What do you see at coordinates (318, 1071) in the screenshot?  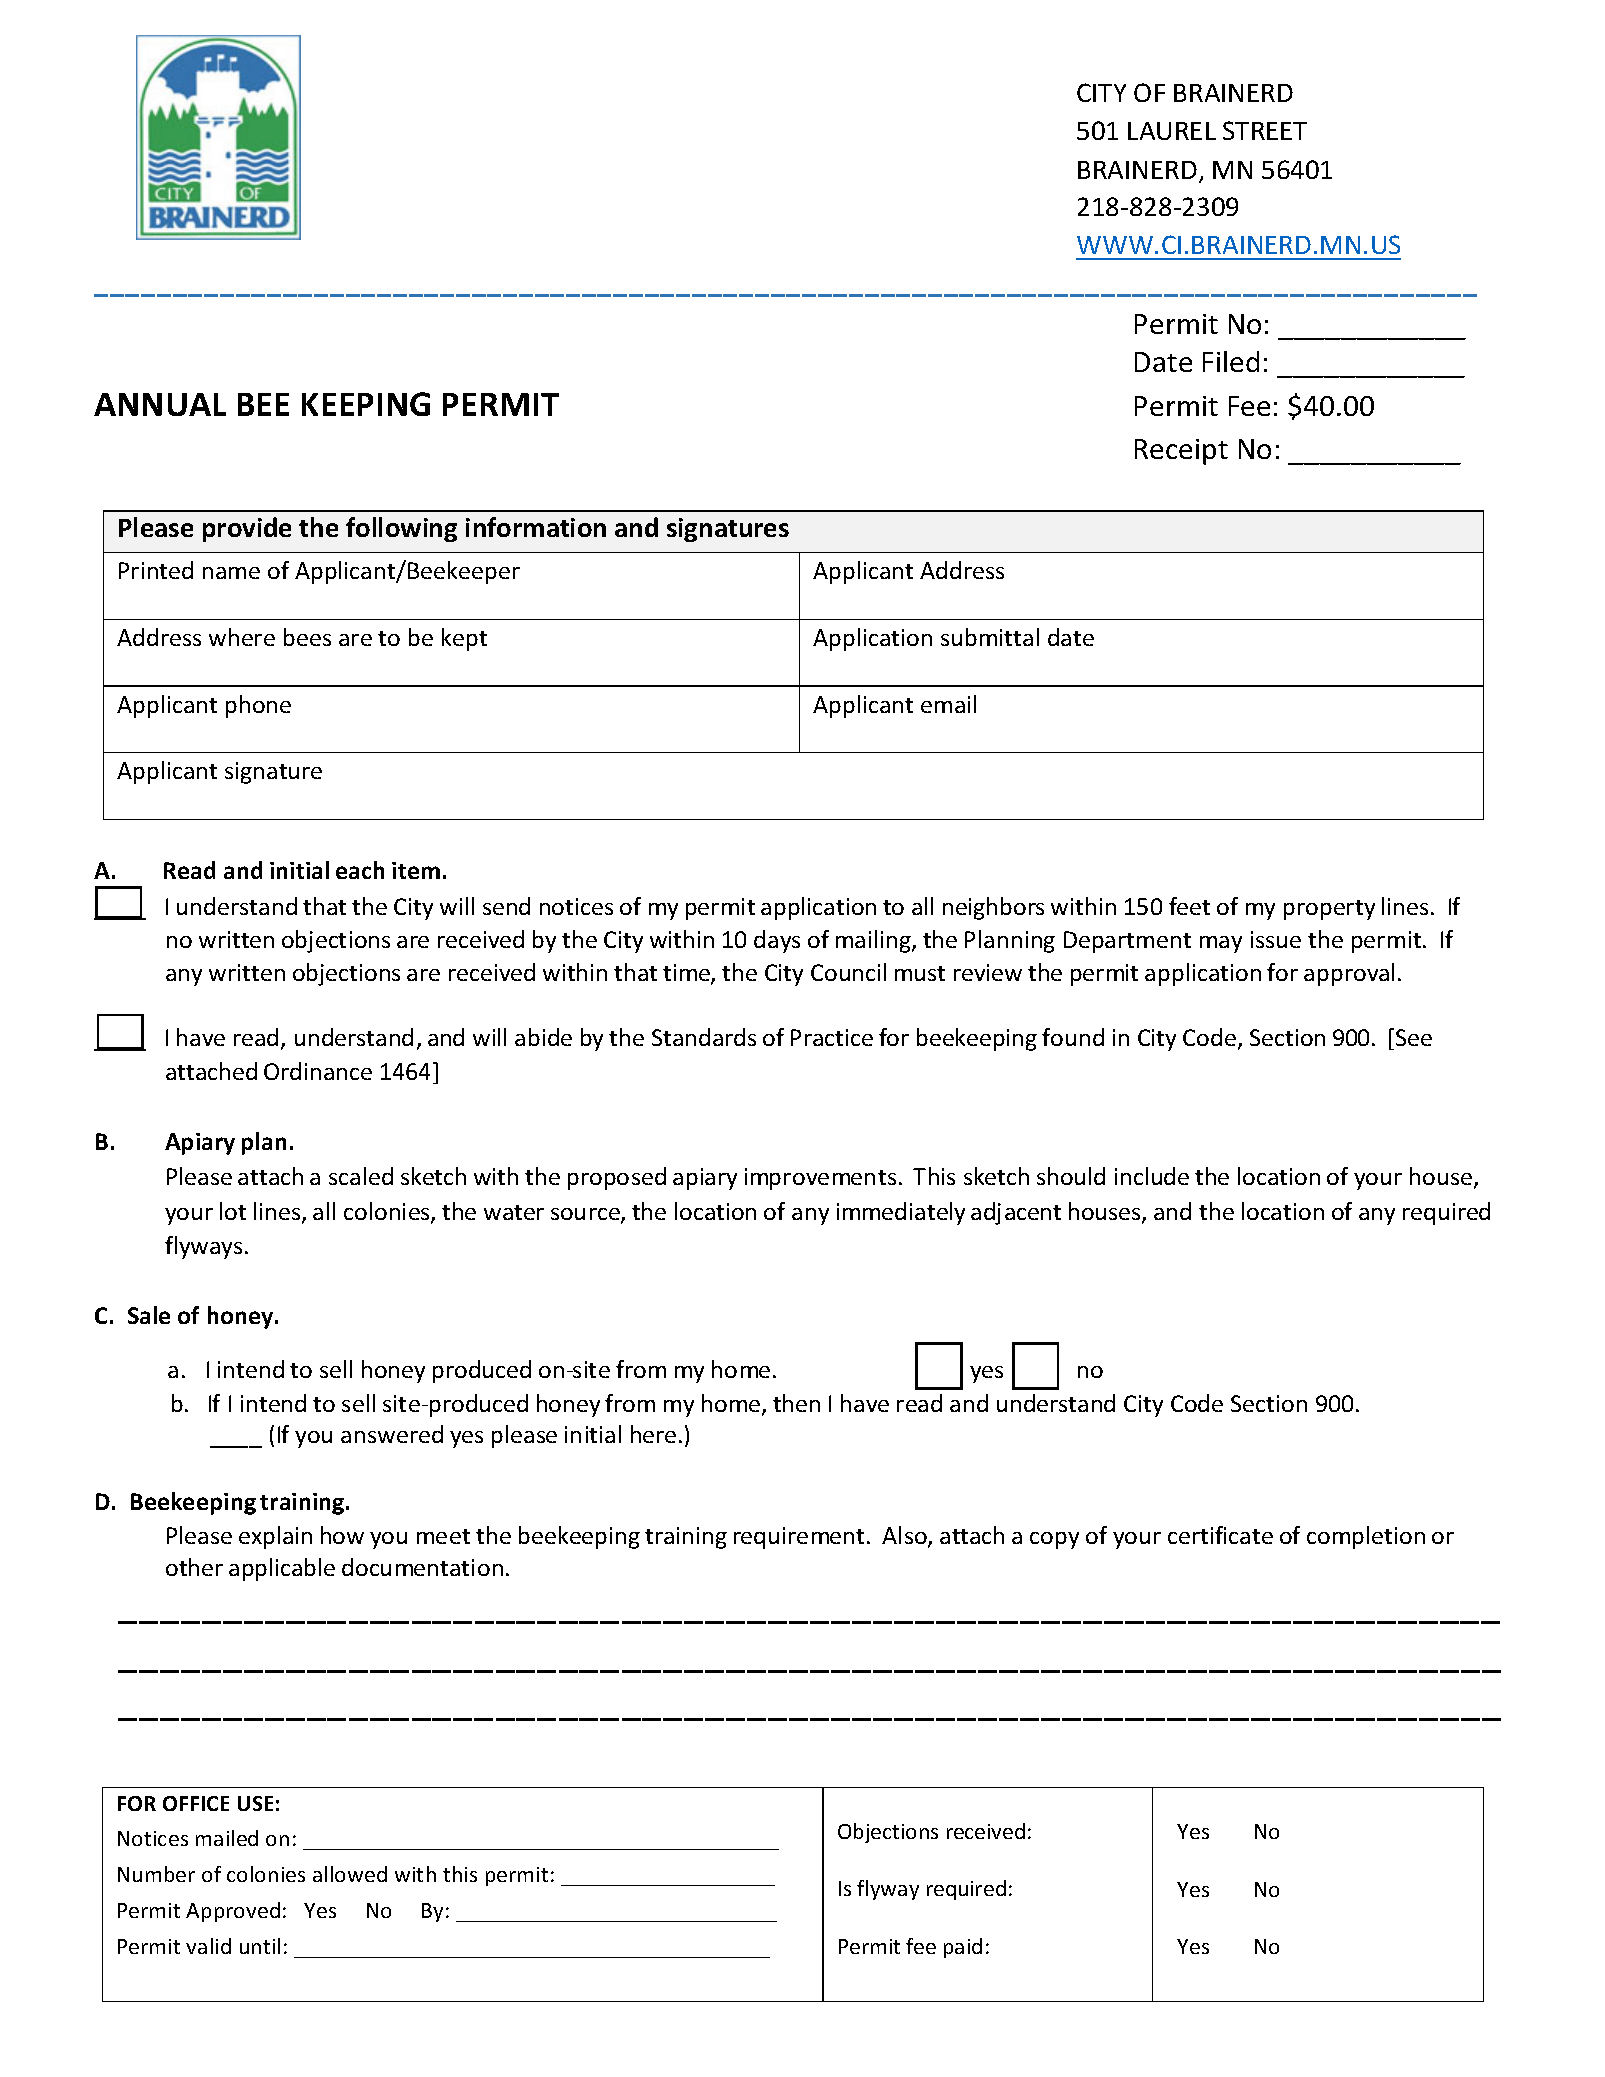 I see `Ordinance` at bounding box center [318, 1071].
